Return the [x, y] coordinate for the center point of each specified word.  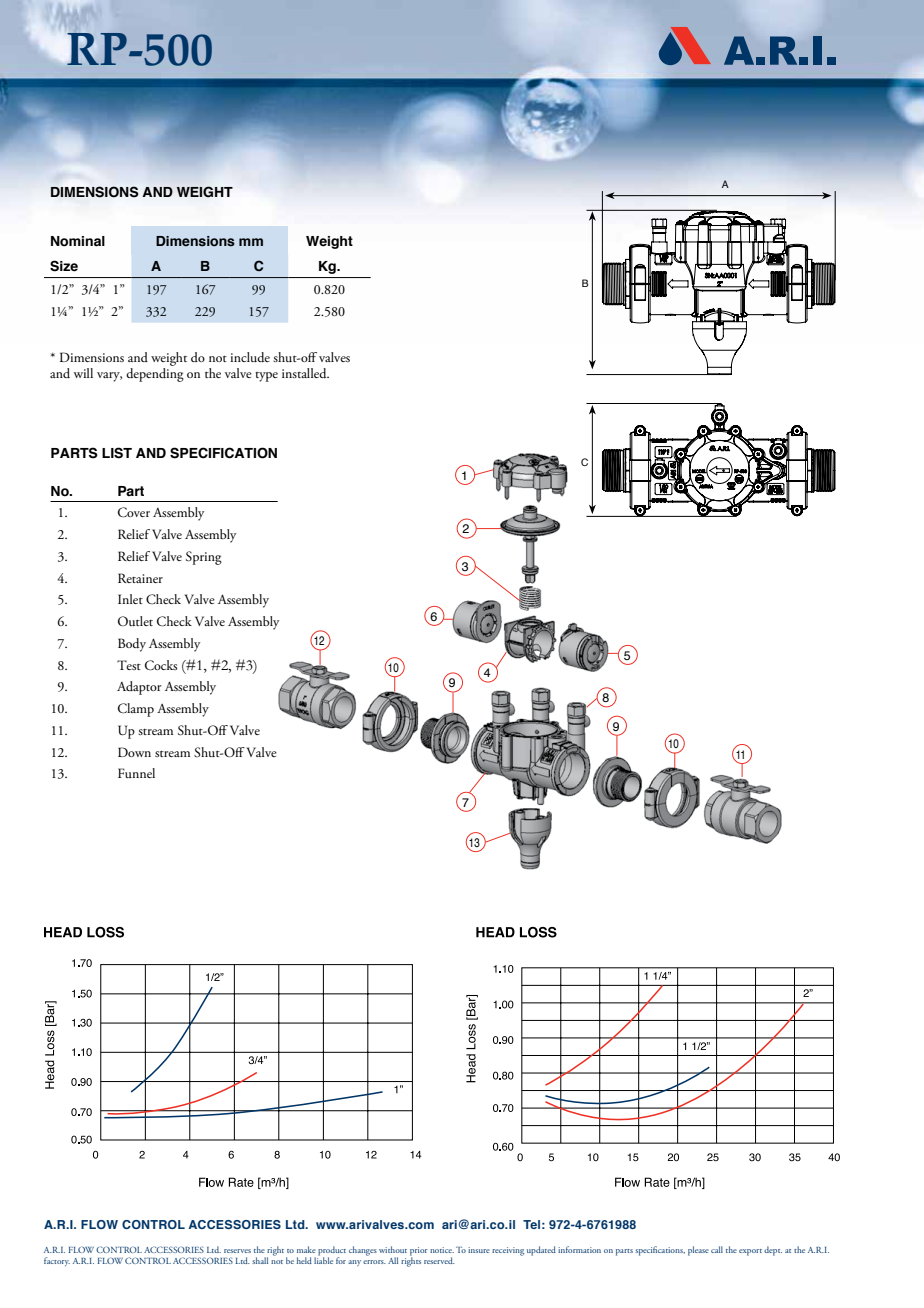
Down [134, 752]
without [393, 1249]
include [250, 357]
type [266, 377]
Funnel [136, 773]
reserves [237, 1251]
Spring [204, 558]
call [717, 1249]
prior [419, 1252]
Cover [134, 512]
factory [57, 1261]
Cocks [161, 665]
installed [305, 373]
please [698, 1251]
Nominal [78, 241]
